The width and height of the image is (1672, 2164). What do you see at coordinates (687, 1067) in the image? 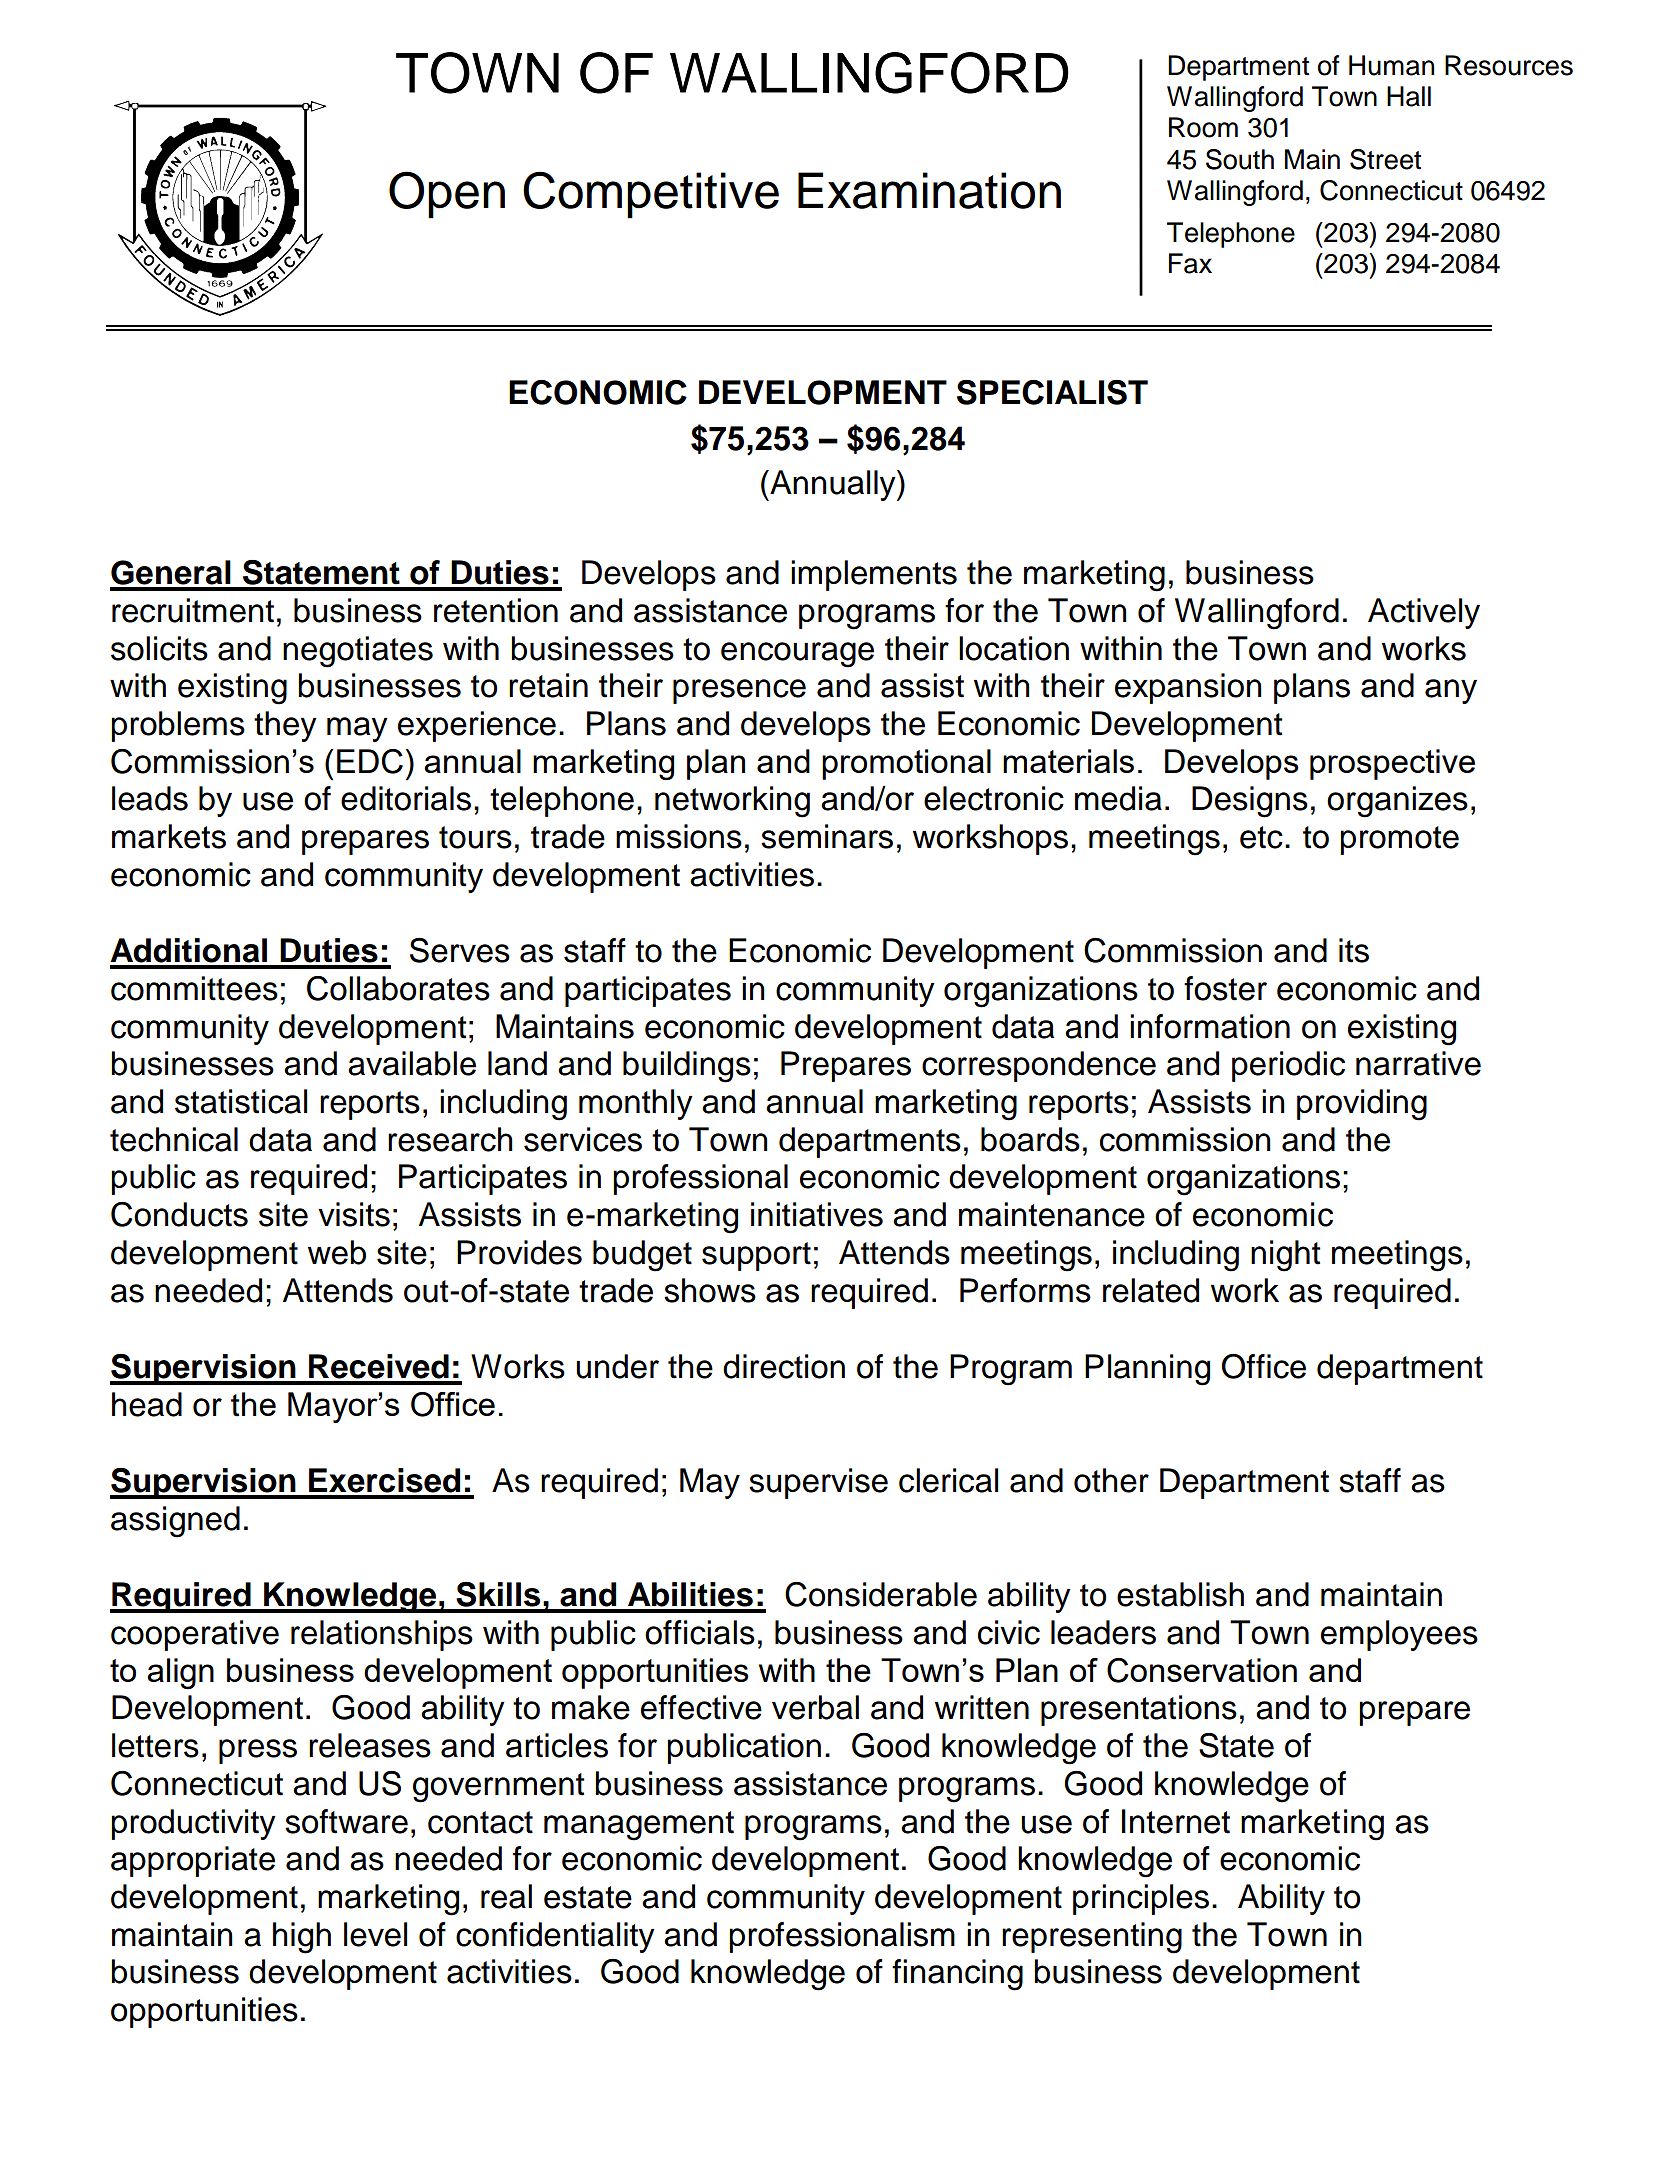
I see `buildings` at bounding box center [687, 1067].
